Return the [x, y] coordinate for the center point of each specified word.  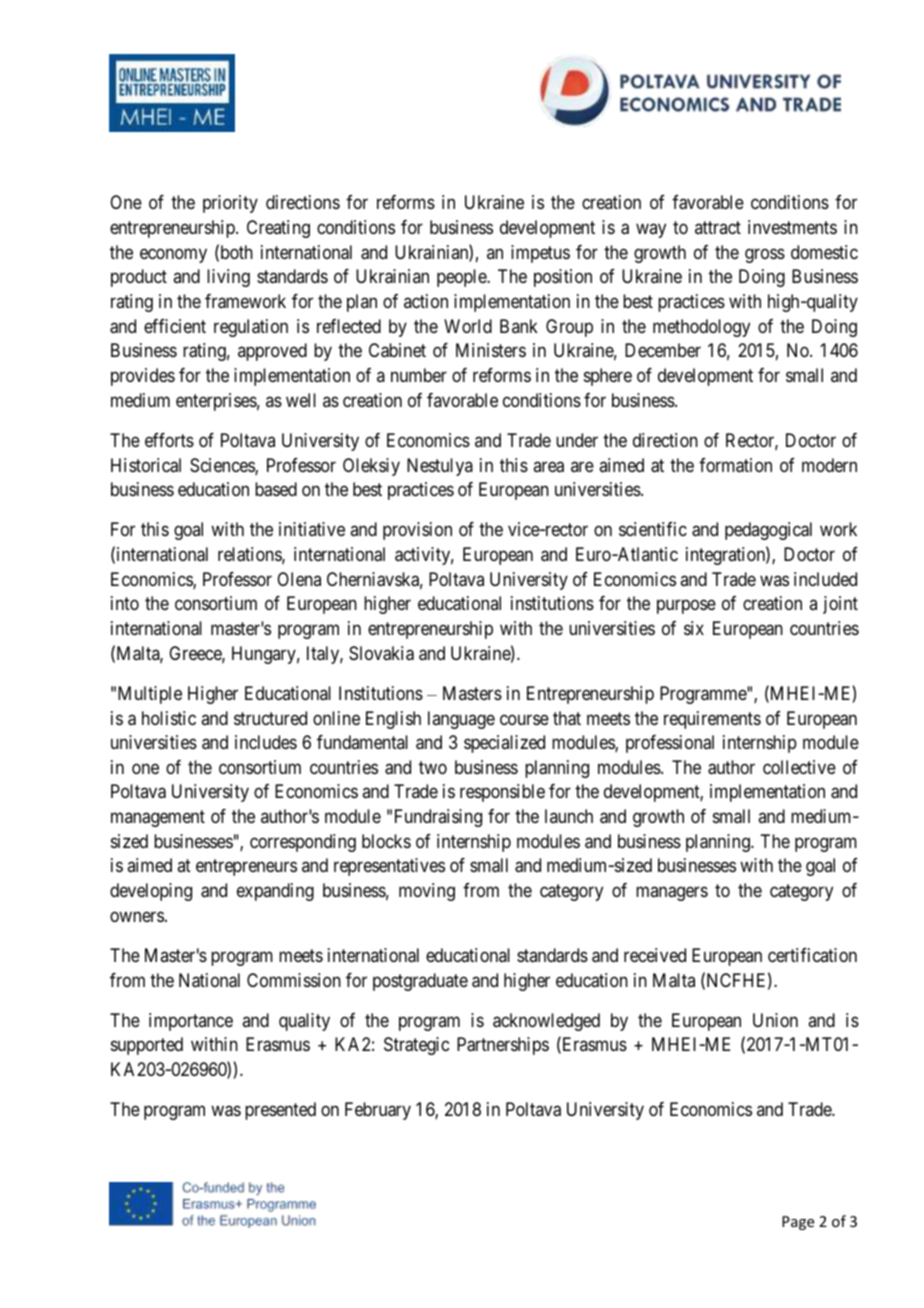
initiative [312, 529]
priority [230, 204]
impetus [540, 254]
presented [280, 1111]
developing [151, 892]
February [378, 1111]
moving [427, 892]
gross [765, 255]
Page [798, 1223]
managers [672, 894]
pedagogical [768, 531]
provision [417, 531]
